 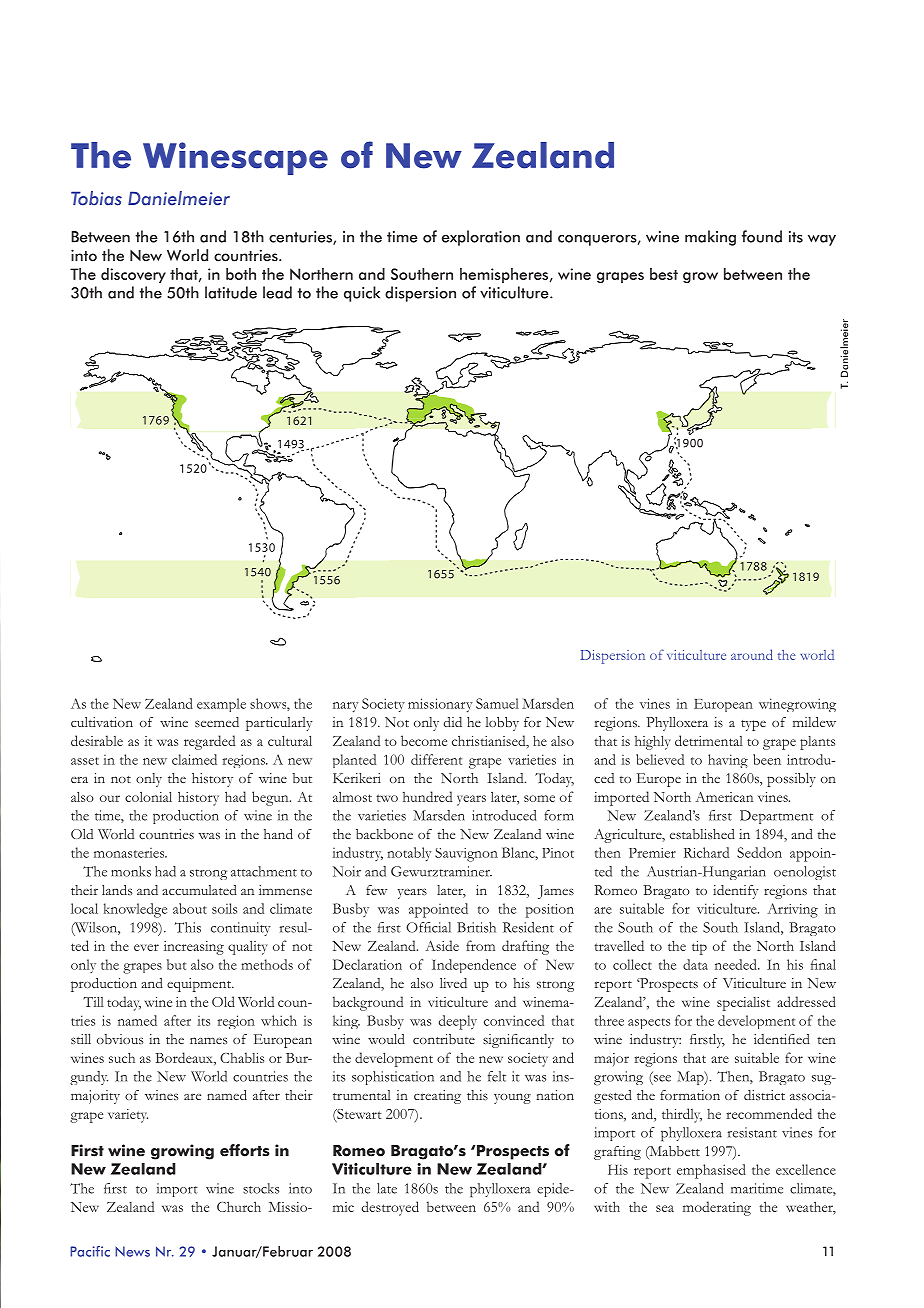 I want to click on discovery, so click(x=133, y=275).
